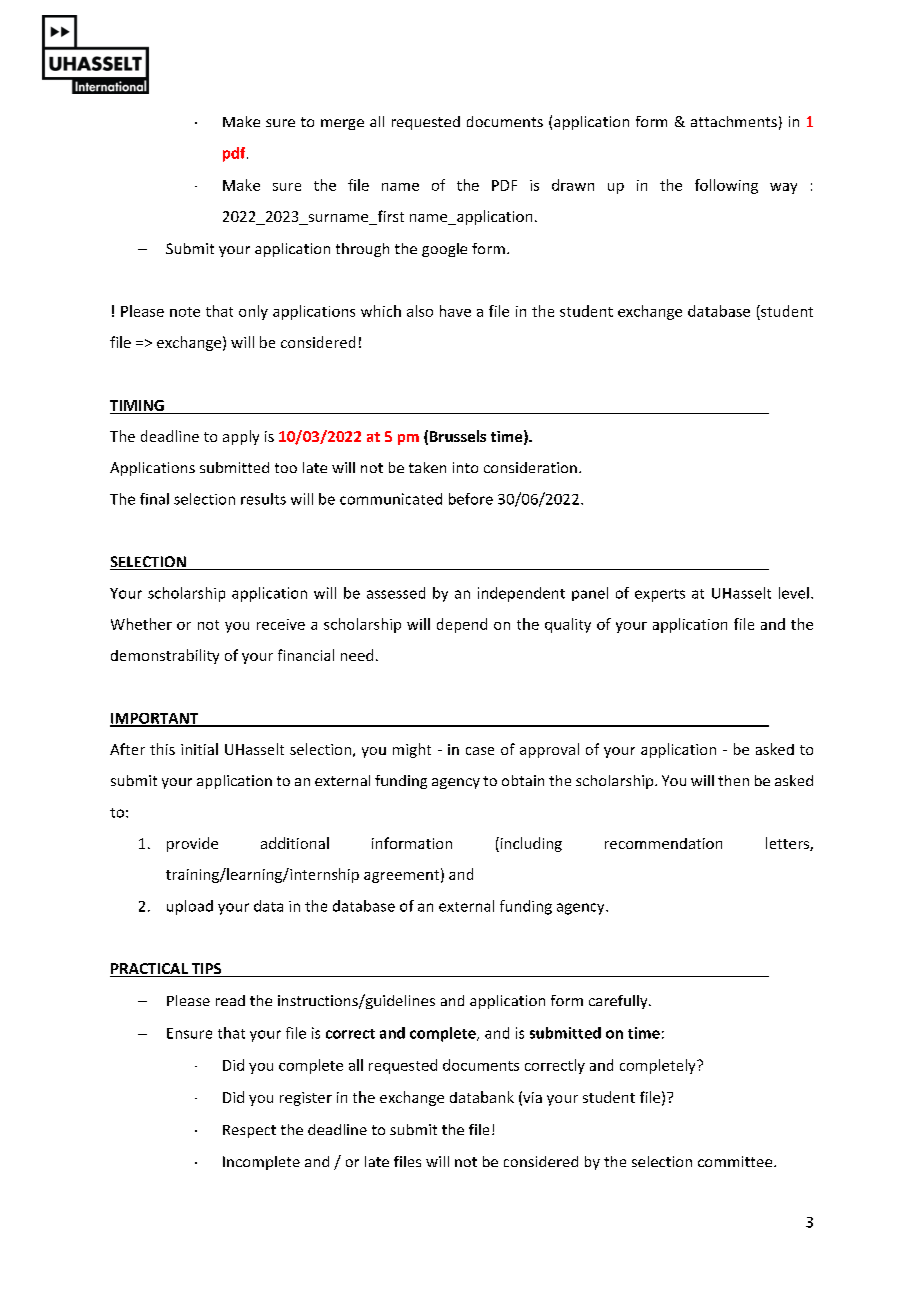  I want to click on including, so click(530, 844).
